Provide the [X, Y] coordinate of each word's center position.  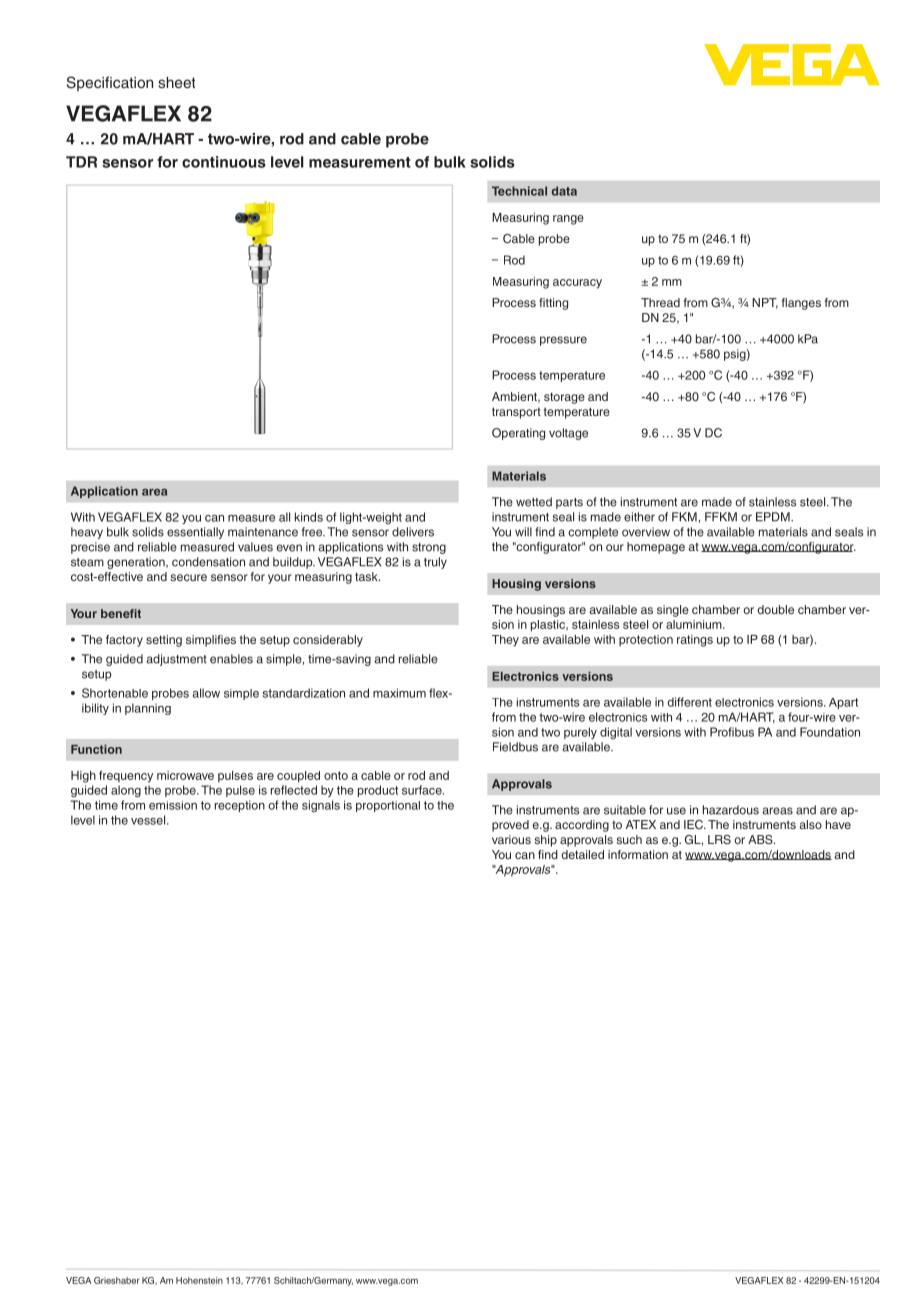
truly [435, 563]
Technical [519, 191]
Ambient [515, 397]
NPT [765, 303]
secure [188, 577]
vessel [149, 820]
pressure [563, 341]
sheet [176, 83]
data [564, 191]
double [776, 609]
